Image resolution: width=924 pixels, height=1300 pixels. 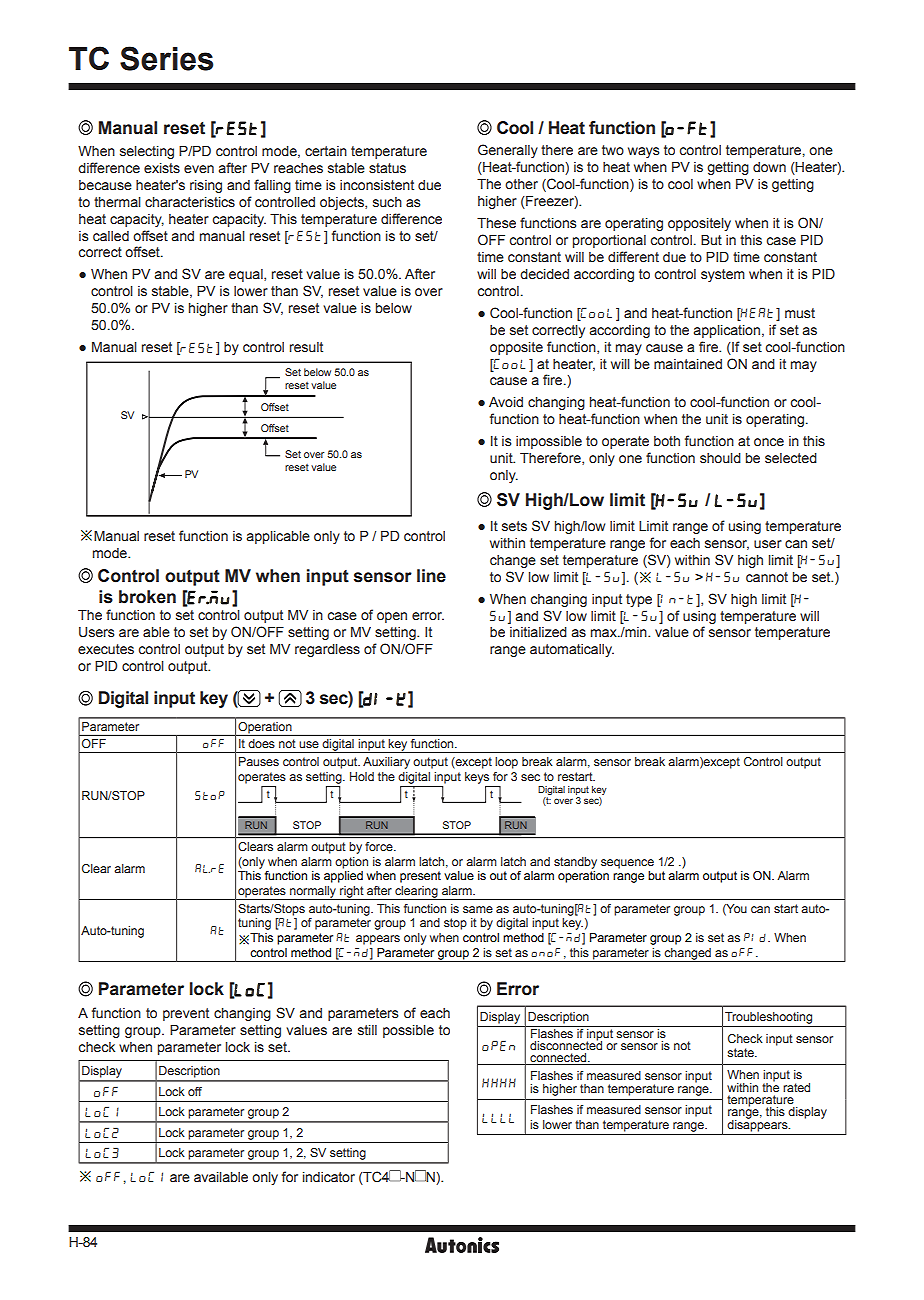 I want to click on line, so click(x=431, y=576).
